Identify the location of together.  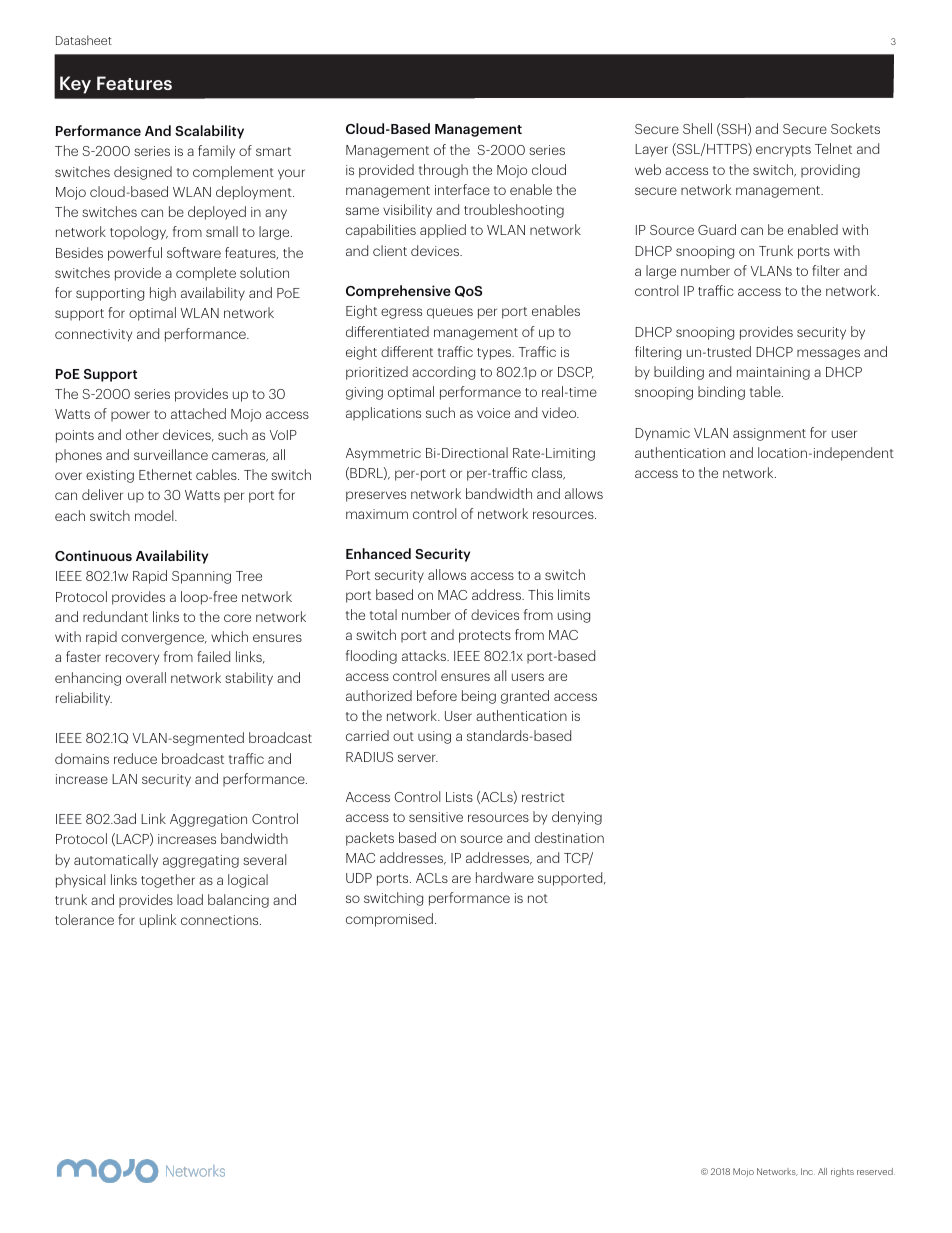
(168, 881).
